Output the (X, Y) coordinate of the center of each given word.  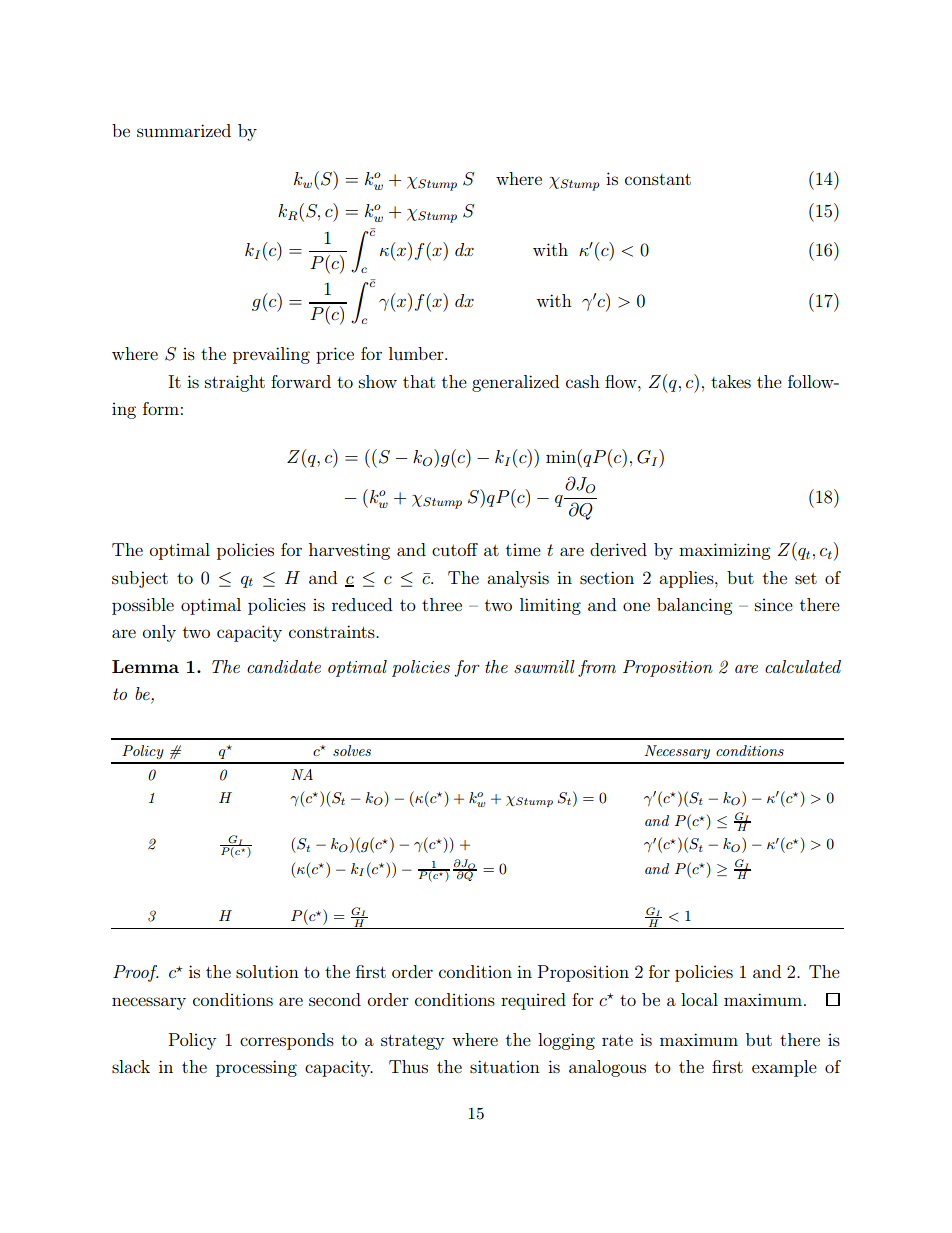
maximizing (724, 551)
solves (352, 750)
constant (658, 179)
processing (256, 1068)
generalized (515, 383)
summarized (184, 130)
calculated (803, 666)
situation (505, 1066)
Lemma (145, 666)
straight (235, 383)
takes (731, 381)
